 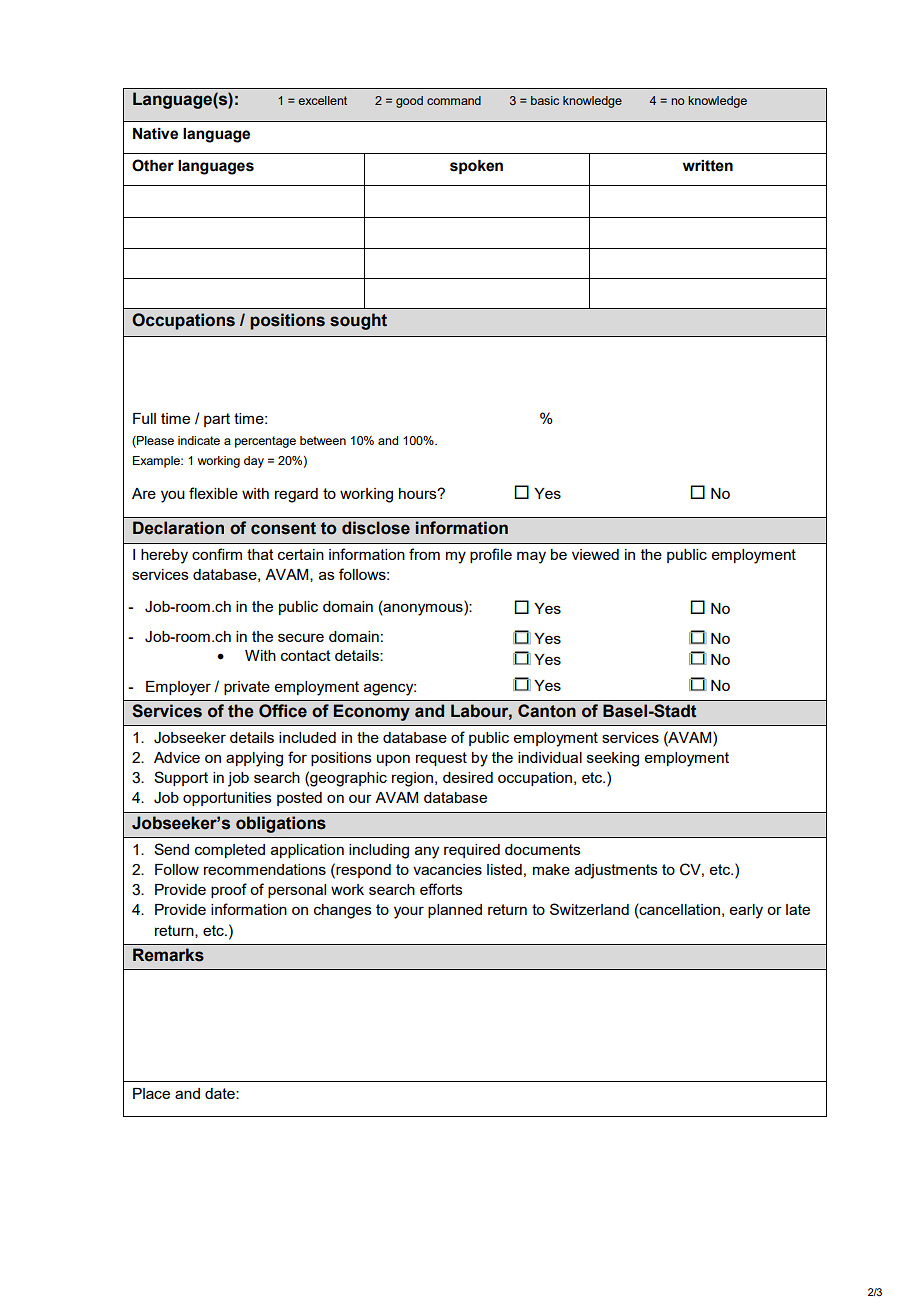 What do you see at coordinates (155, 134) in the screenshot?
I see `Native` at bounding box center [155, 134].
